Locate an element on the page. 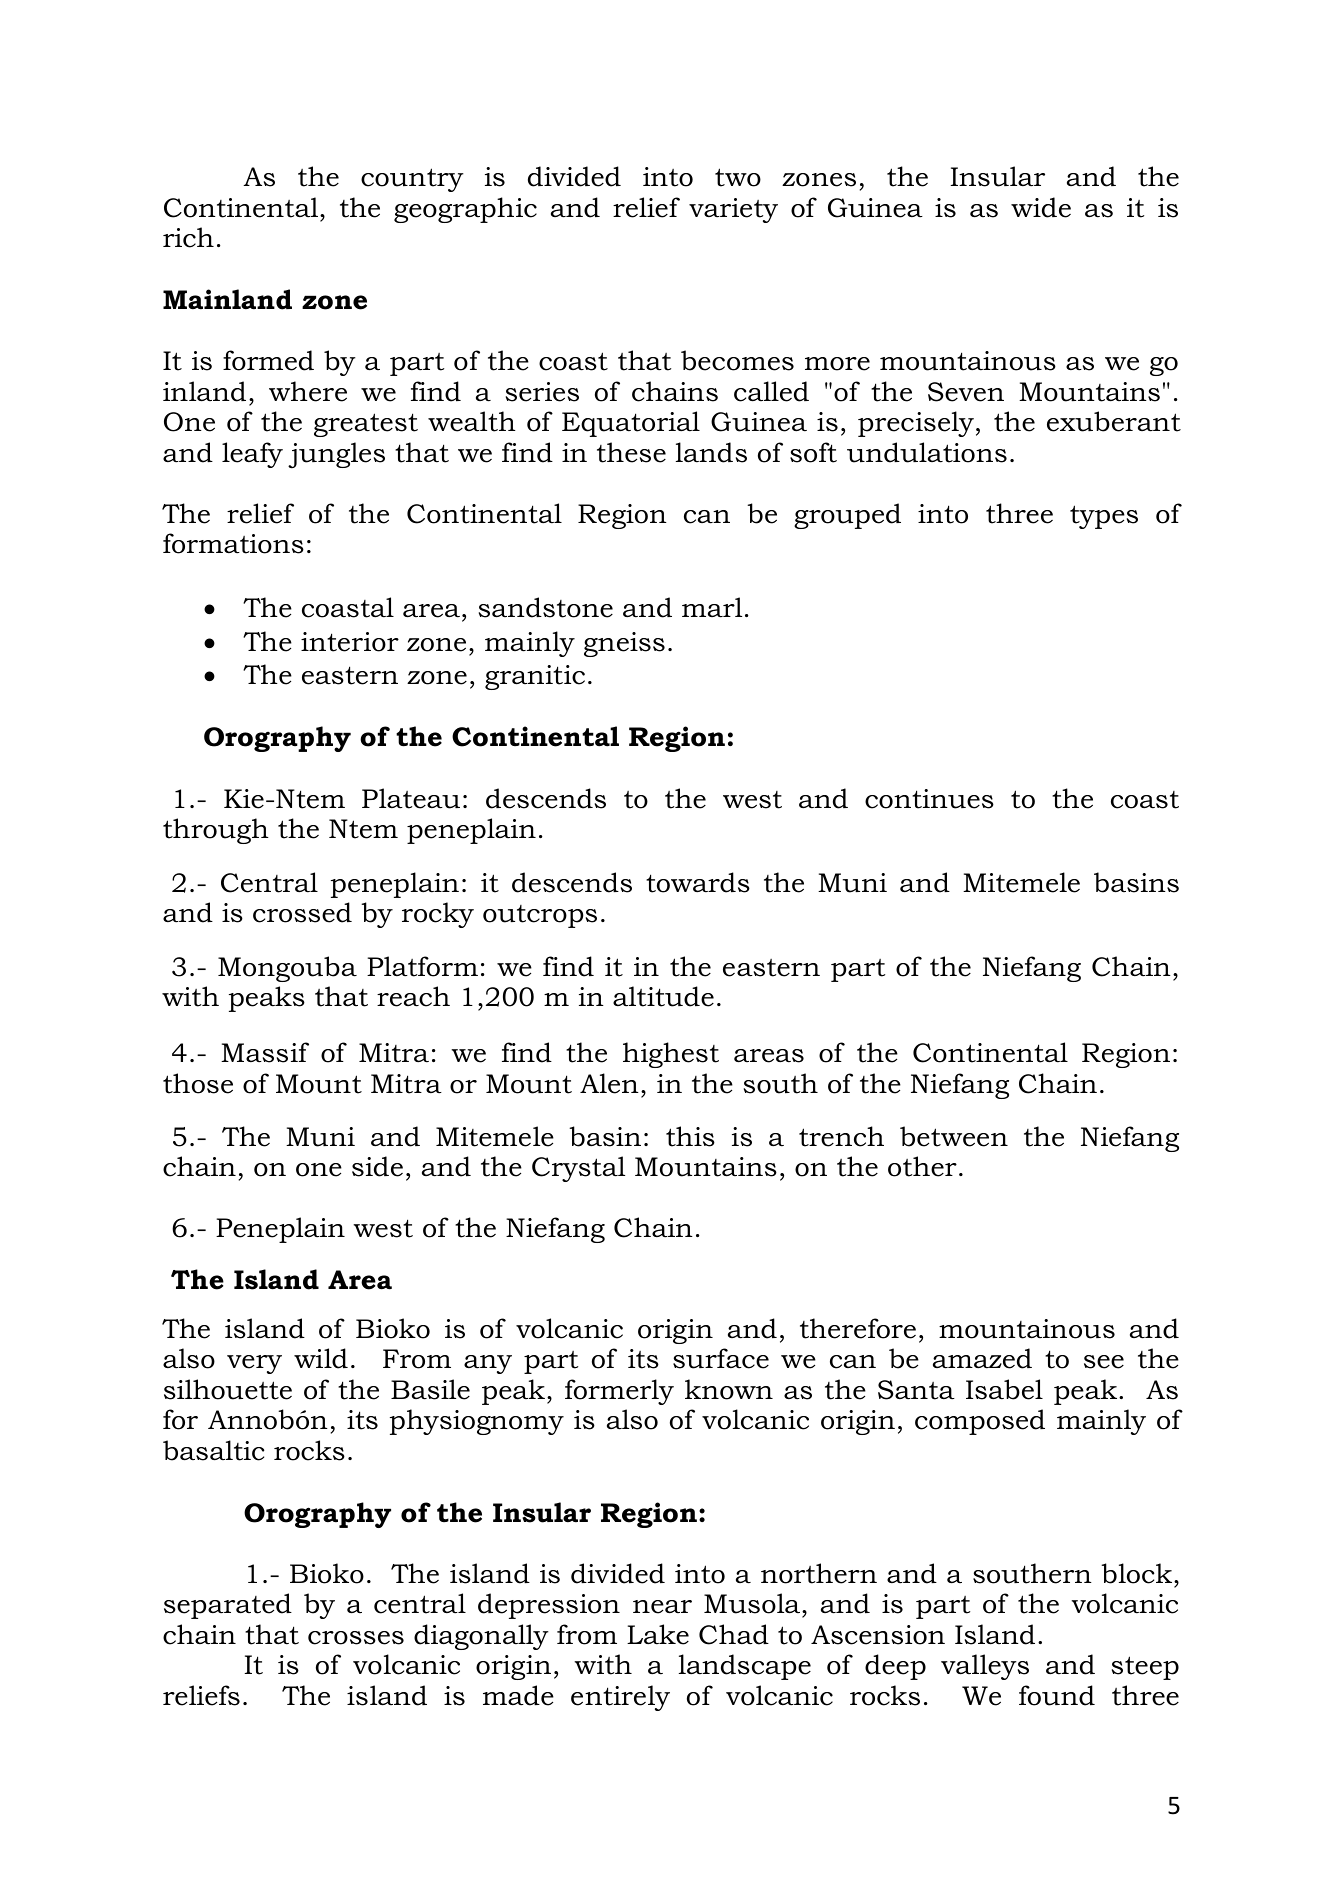  between is located at coordinates (954, 1136).
